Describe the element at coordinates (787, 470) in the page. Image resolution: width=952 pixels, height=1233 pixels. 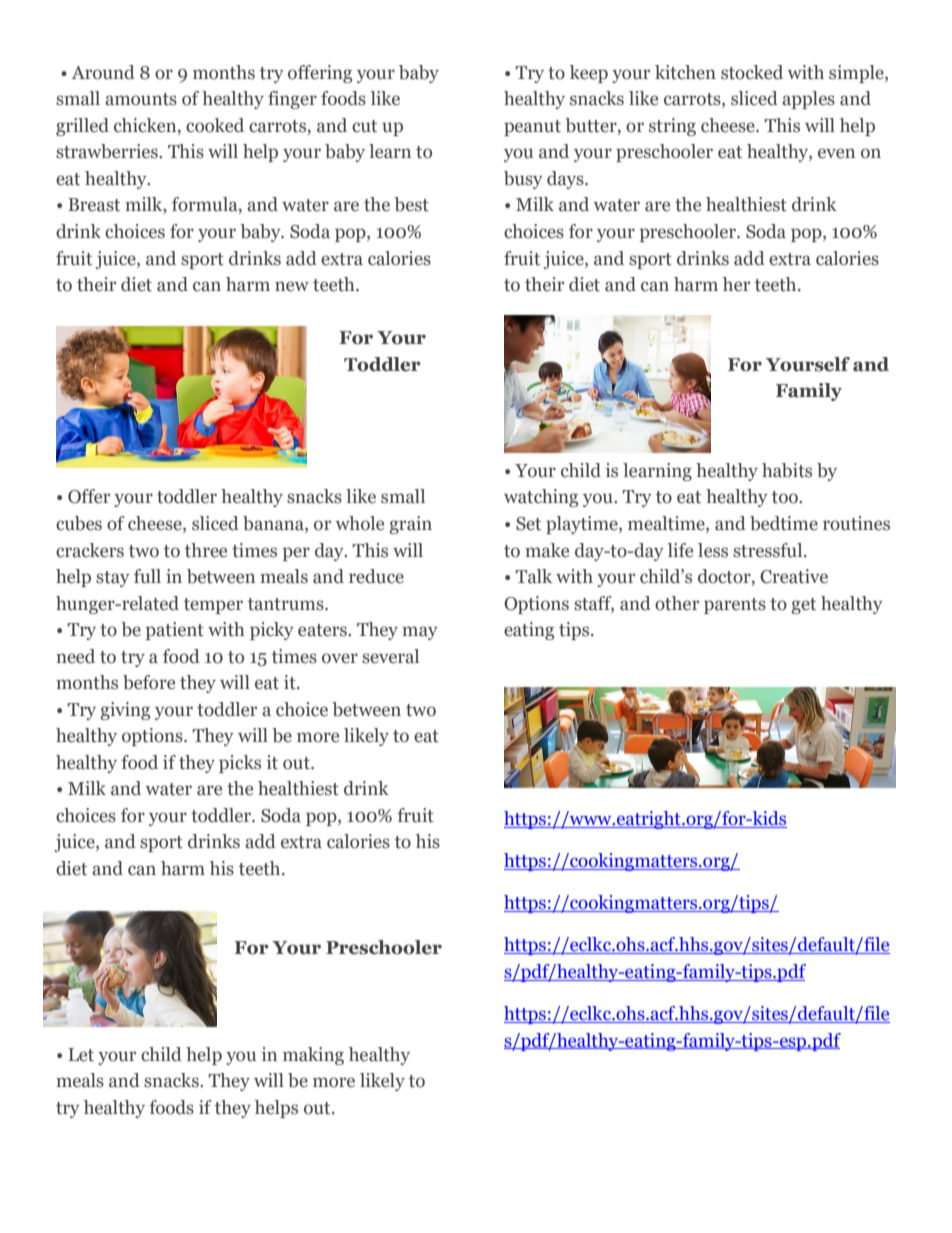
I see `habits` at that location.
